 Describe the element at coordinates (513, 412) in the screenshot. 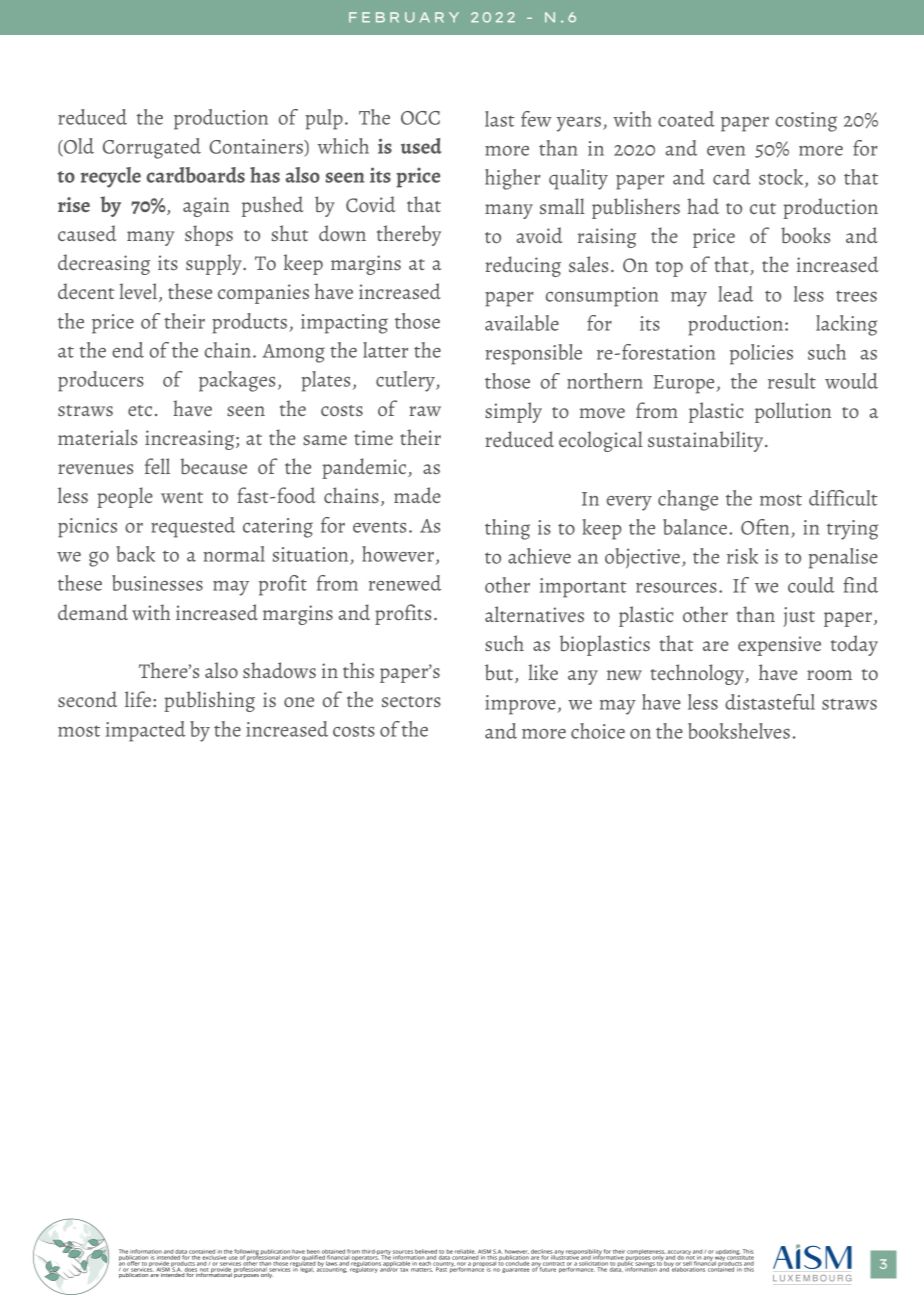

I see `simply` at that location.
